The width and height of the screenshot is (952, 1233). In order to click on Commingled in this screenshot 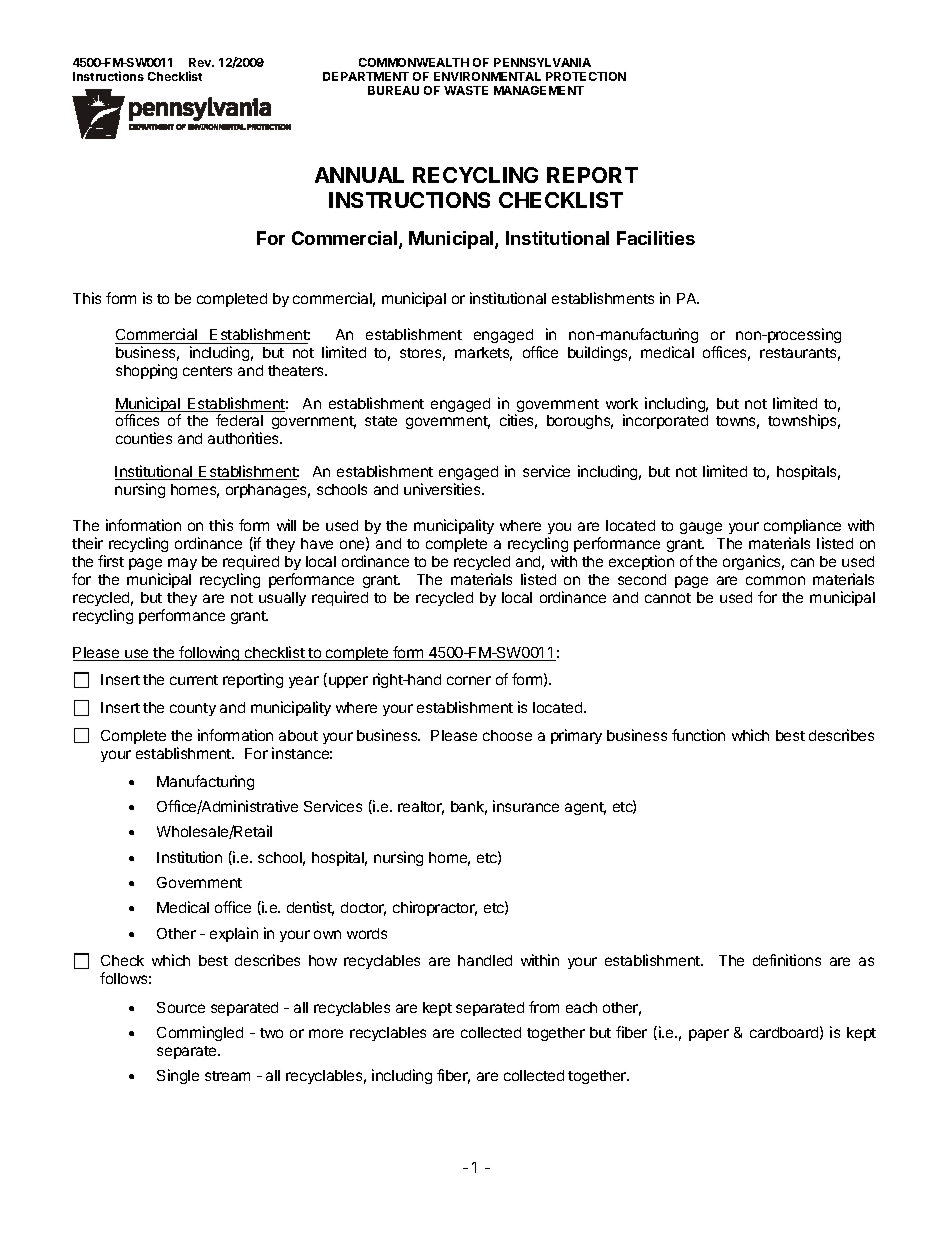, I will do `click(200, 1033)`.
